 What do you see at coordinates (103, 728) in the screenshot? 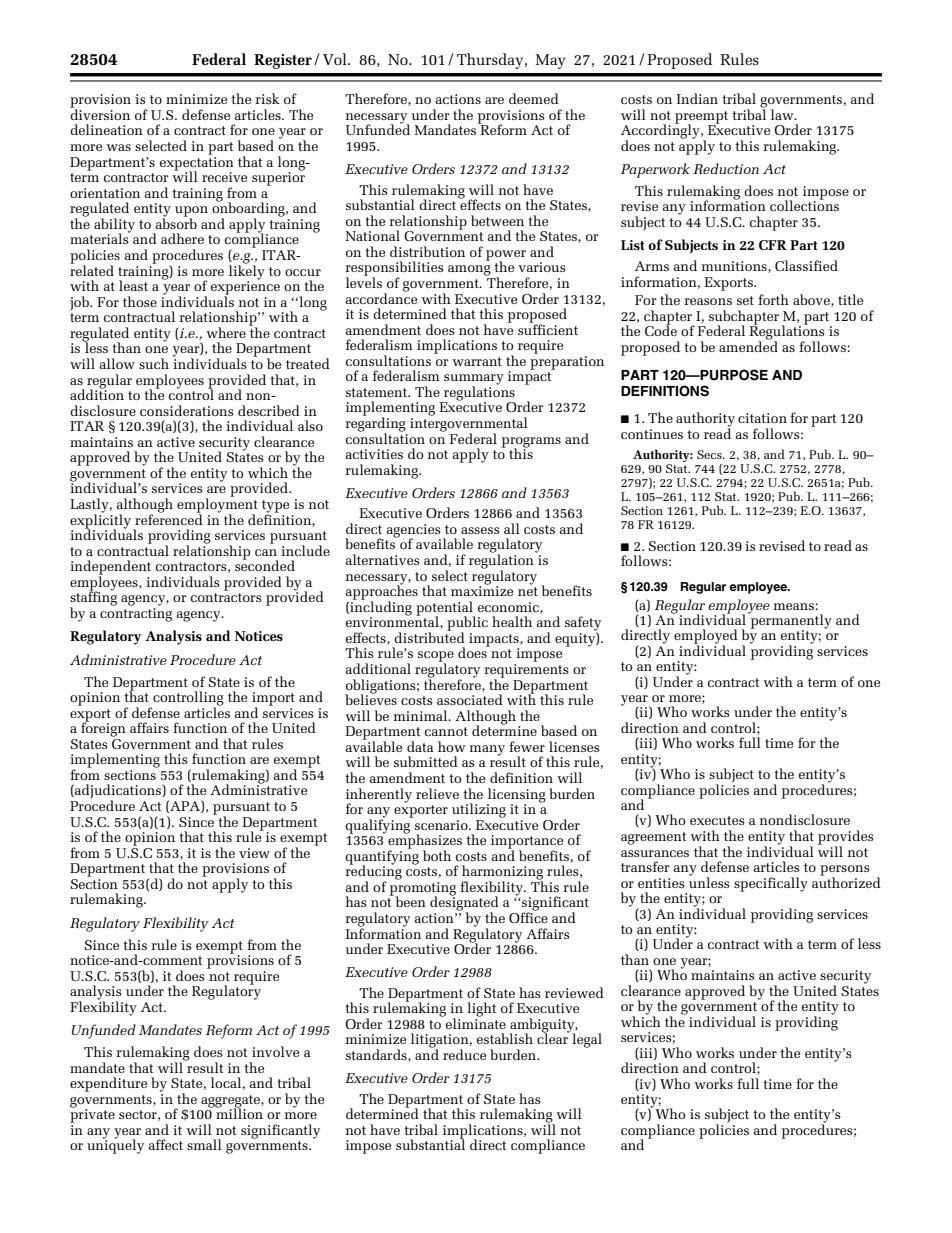
I see `foreign` at bounding box center [103, 728].
